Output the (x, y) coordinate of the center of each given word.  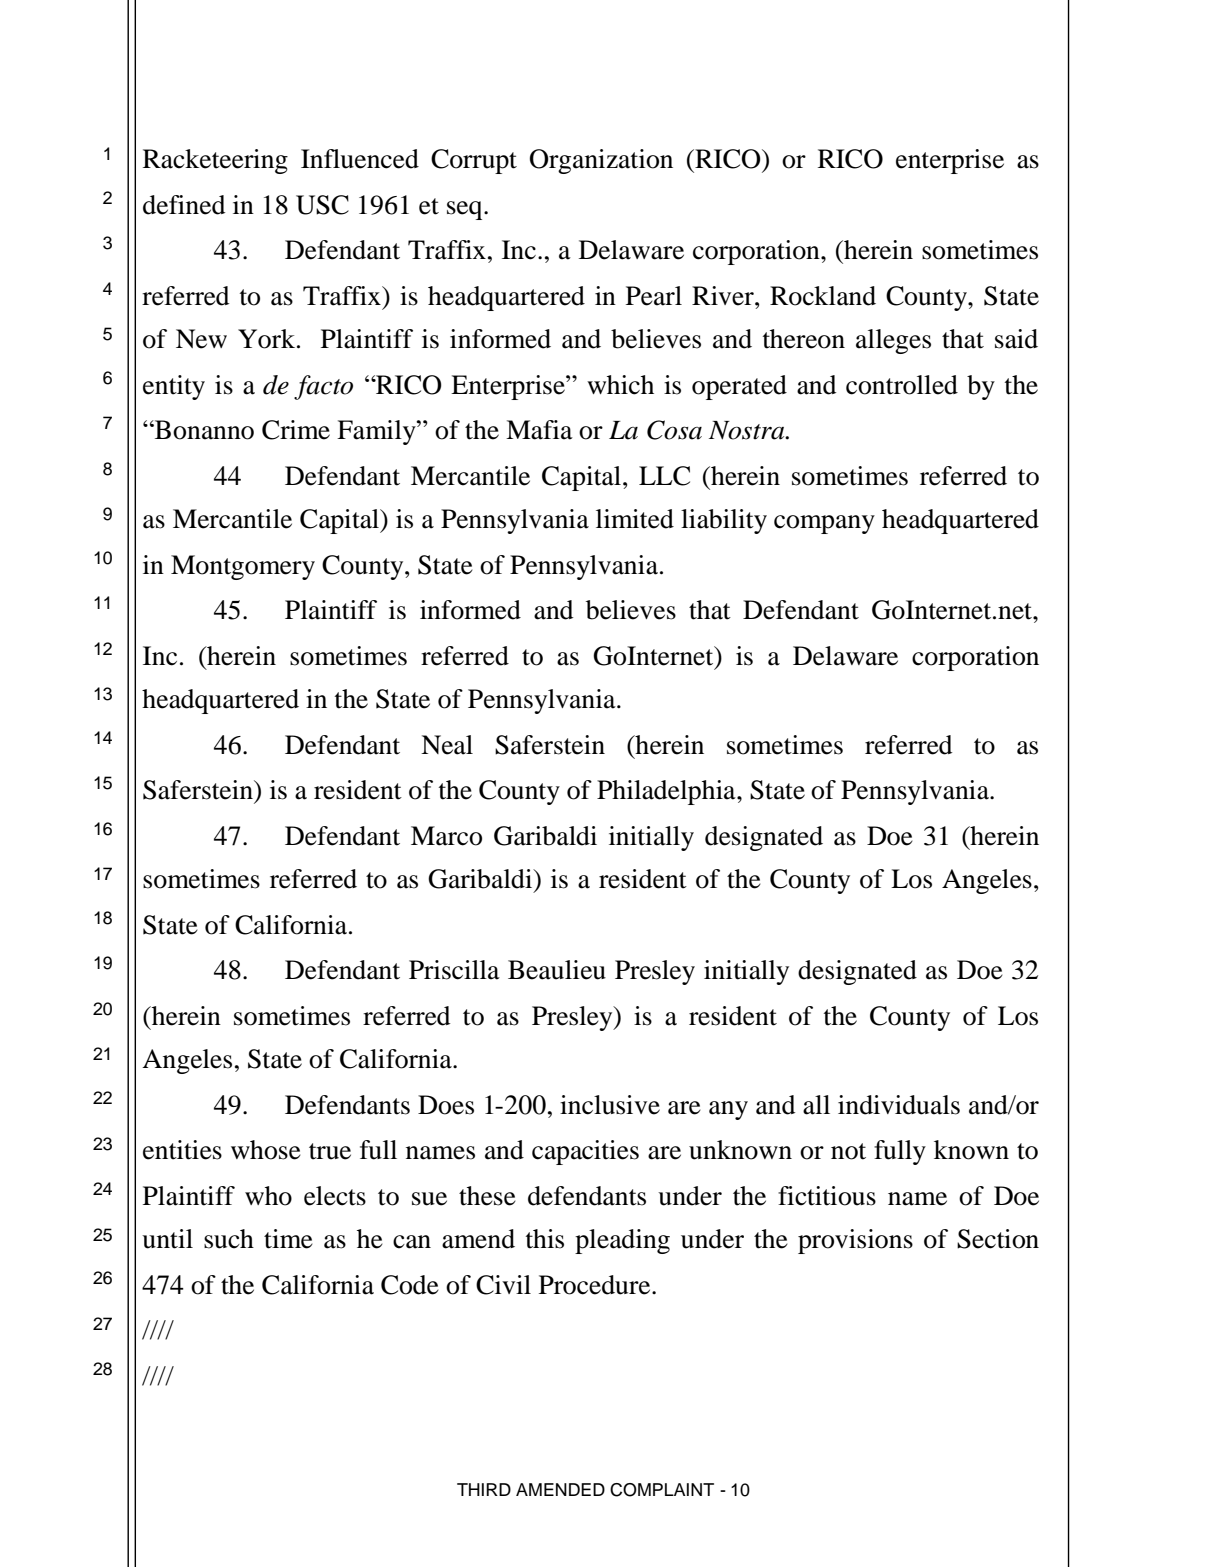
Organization (601, 161)
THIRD (484, 1489)
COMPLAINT (662, 1490)
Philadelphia (667, 792)
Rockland (823, 296)
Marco (446, 836)
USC (322, 205)
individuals (899, 1105)
